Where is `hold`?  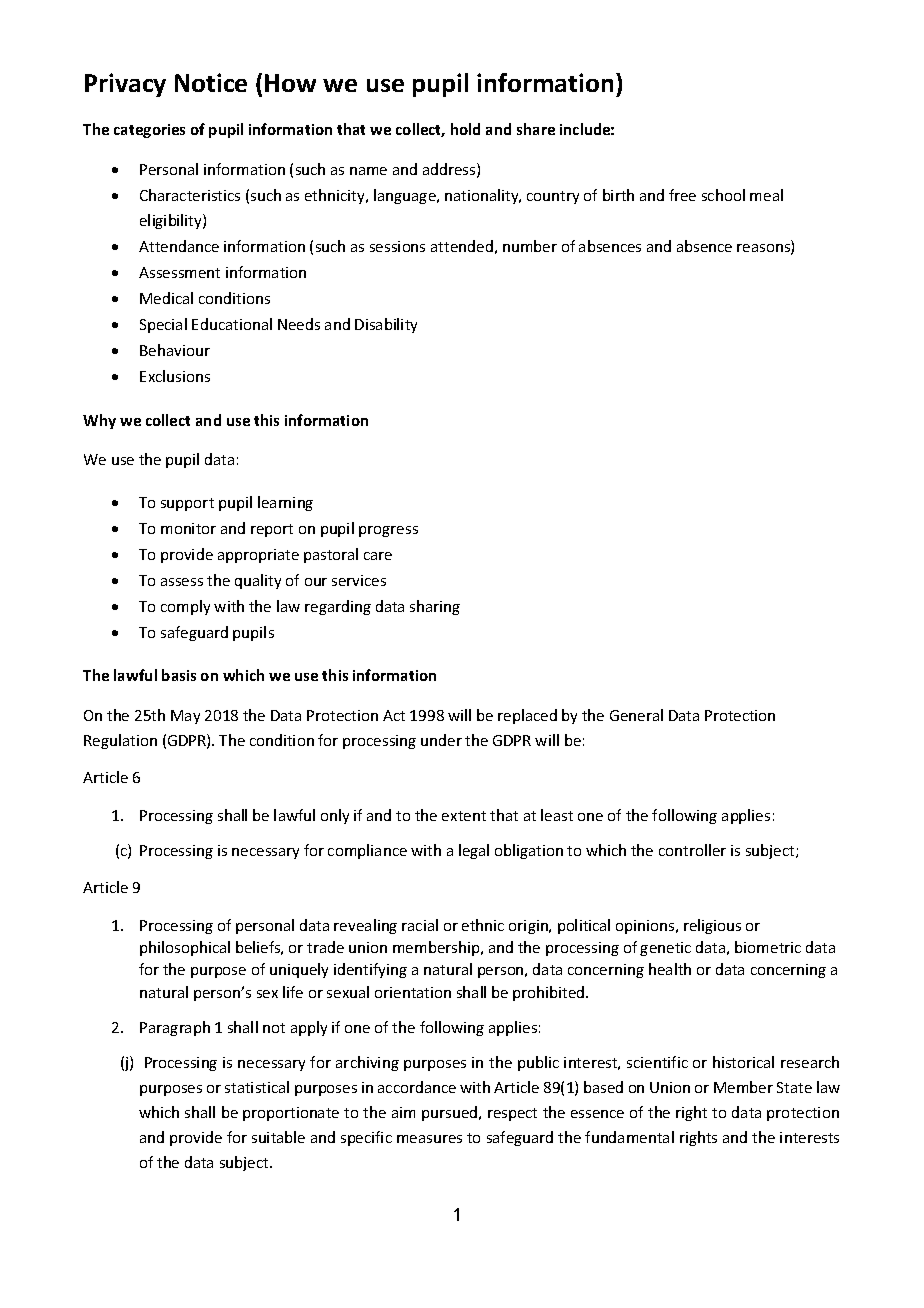 hold is located at coordinates (465, 129).
